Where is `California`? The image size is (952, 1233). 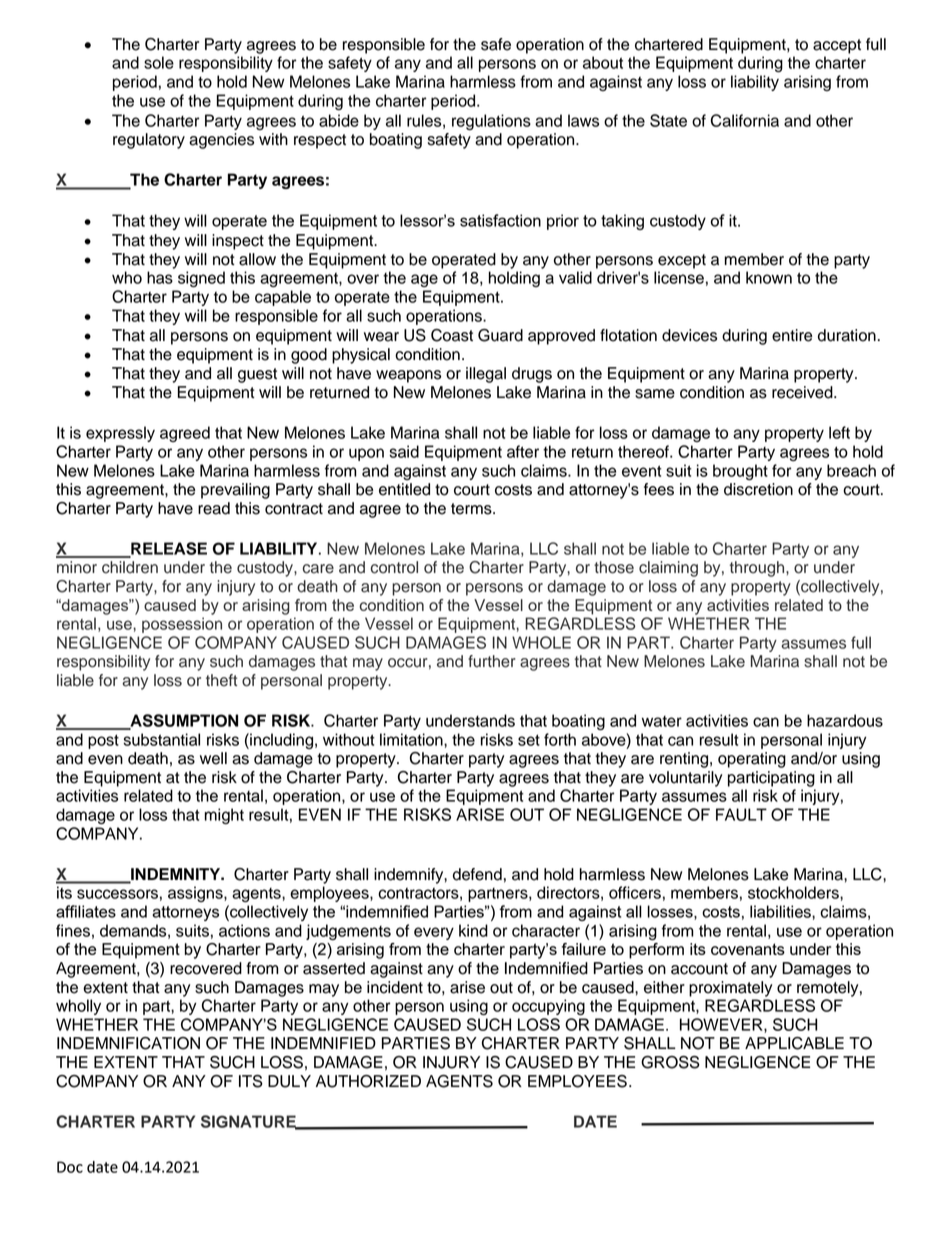
California is located at coordinates (745, 120).
